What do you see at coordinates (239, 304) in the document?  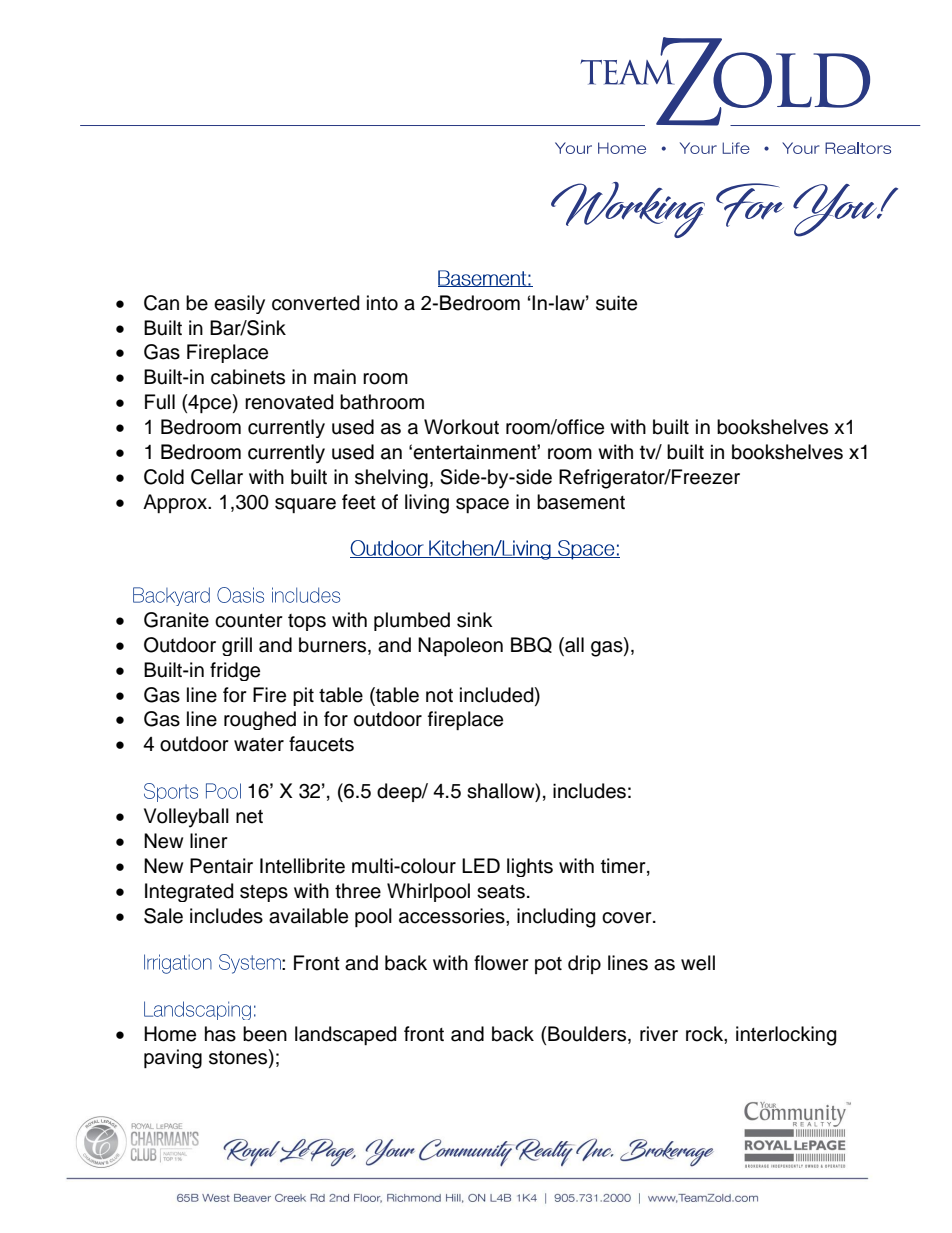 I see `easily` at bounding box center [239, 304].
